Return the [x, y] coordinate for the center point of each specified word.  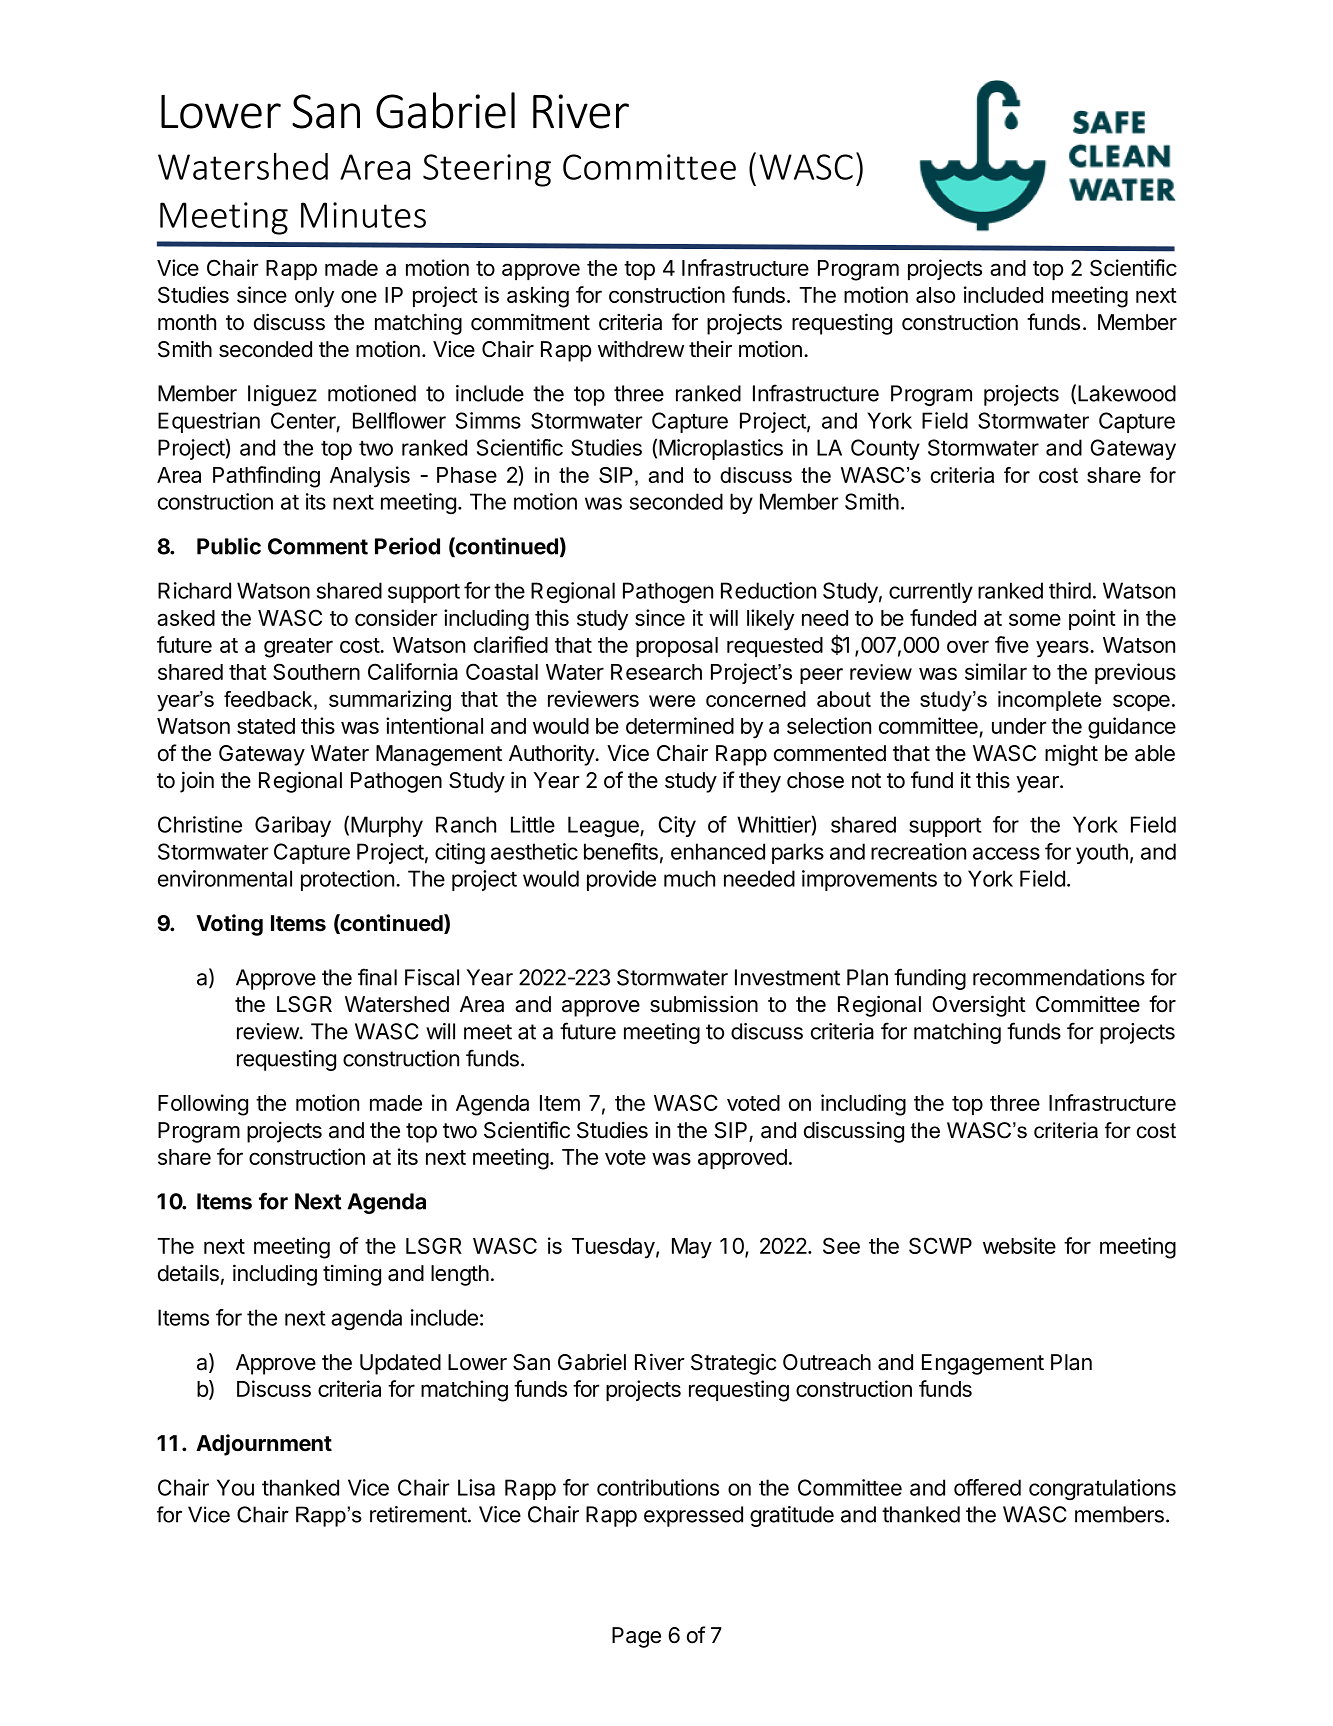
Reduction [768, 590]
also [935, 295]
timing [352, 1275]
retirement [418, 1514]
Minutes [363, 215]
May [692, 1248]
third [1070, 590]
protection [347, 880]
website [1019, 1245]
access [1006, 853]
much [689, 878]
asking [538, 297]
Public [229, 546]
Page [636, 1637]
